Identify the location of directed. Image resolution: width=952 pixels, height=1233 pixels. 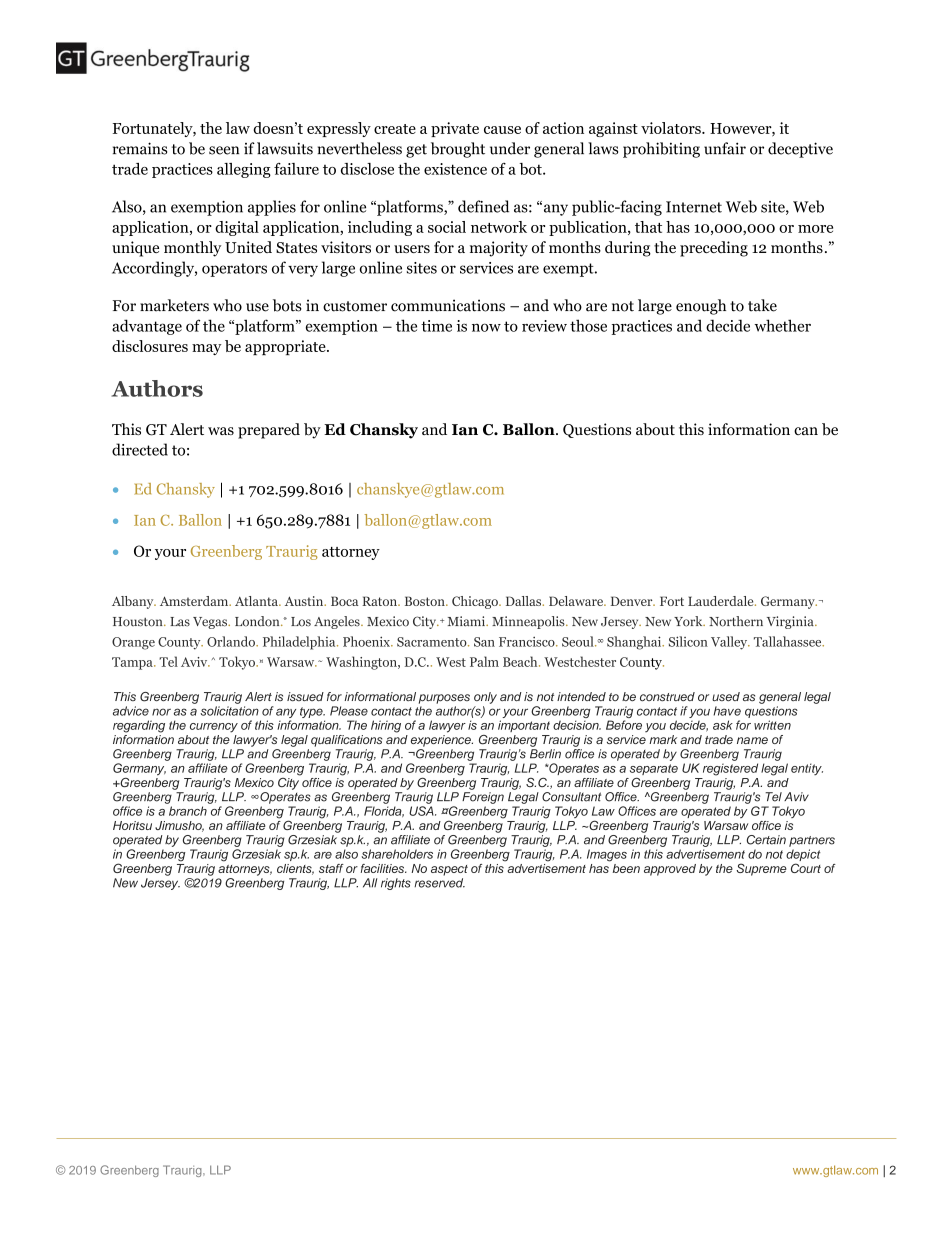
(140, 449).
